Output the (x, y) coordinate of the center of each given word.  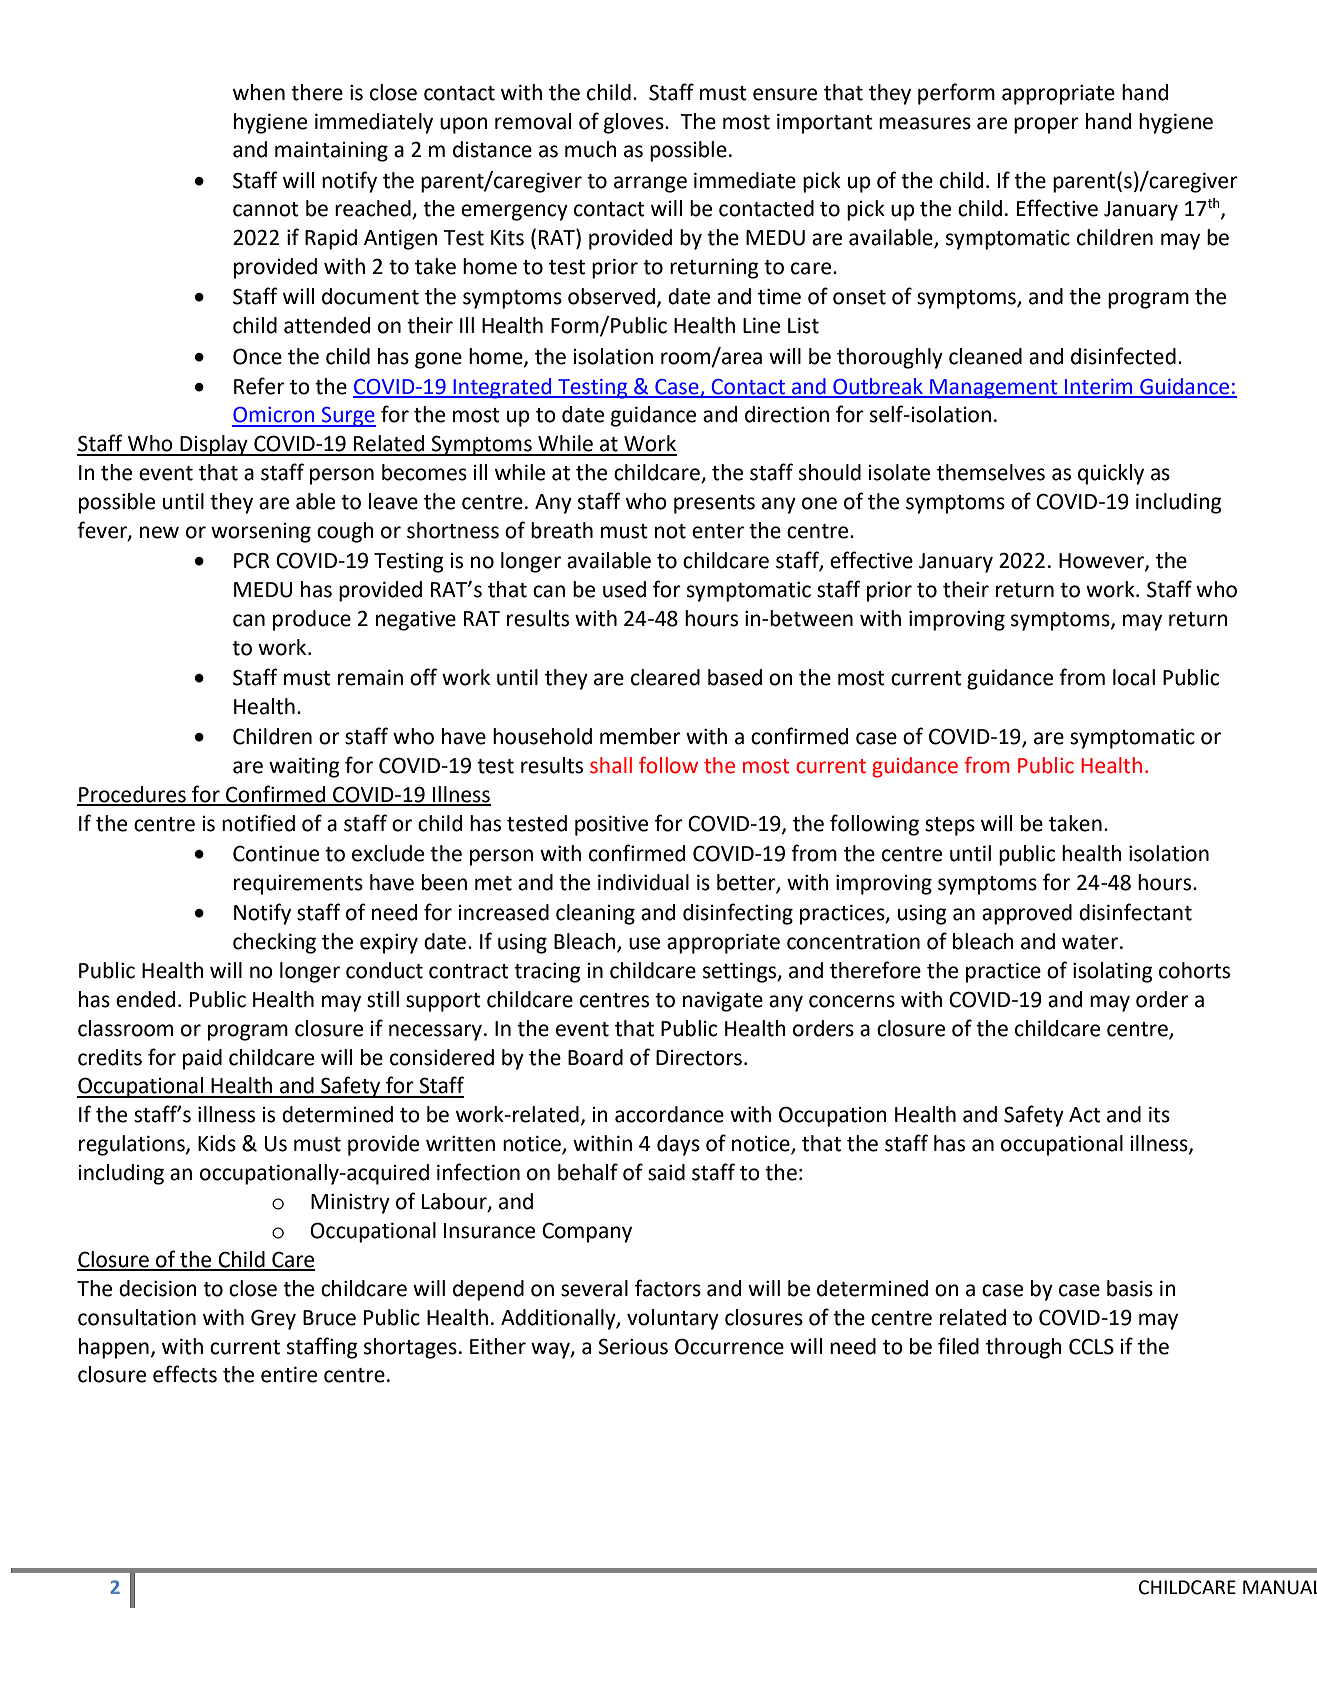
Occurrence (729, 1346)
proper (1046, 125)
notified (258, 823)
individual (643, 882)
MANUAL (1280, 1587)
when (259, 92)
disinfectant (1135, 912)
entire (289, 1374)
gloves (635, 123)
